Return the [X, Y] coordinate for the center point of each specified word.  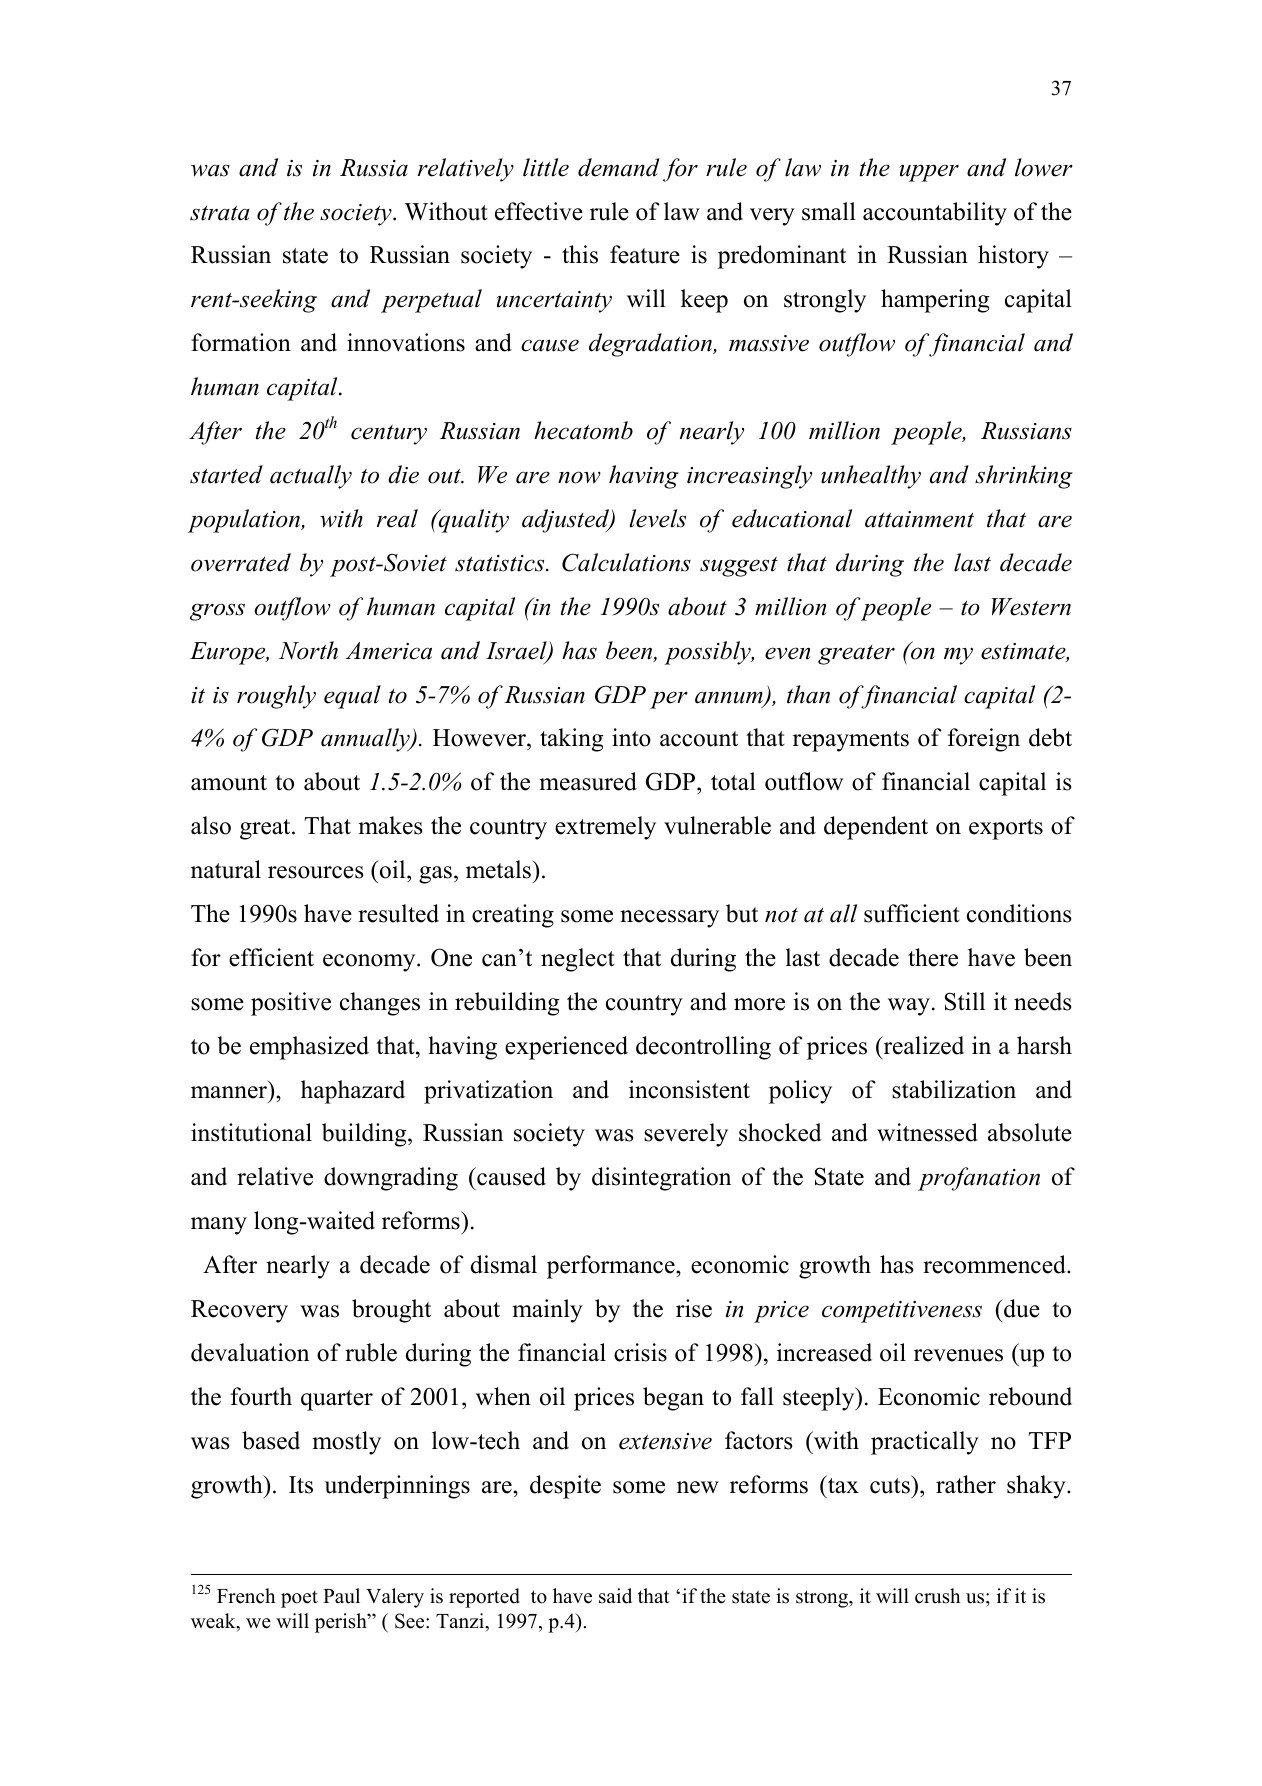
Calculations [626, 562]
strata [220, 213]
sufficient [912, 913]
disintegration [661, 1179]
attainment [919, 519]
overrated [241, 562]
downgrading [391, 1179]
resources [315, 872]
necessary [669, 919]
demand [619, 167]
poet [299, 1599]
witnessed [927, 1132]
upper [929, 173]
